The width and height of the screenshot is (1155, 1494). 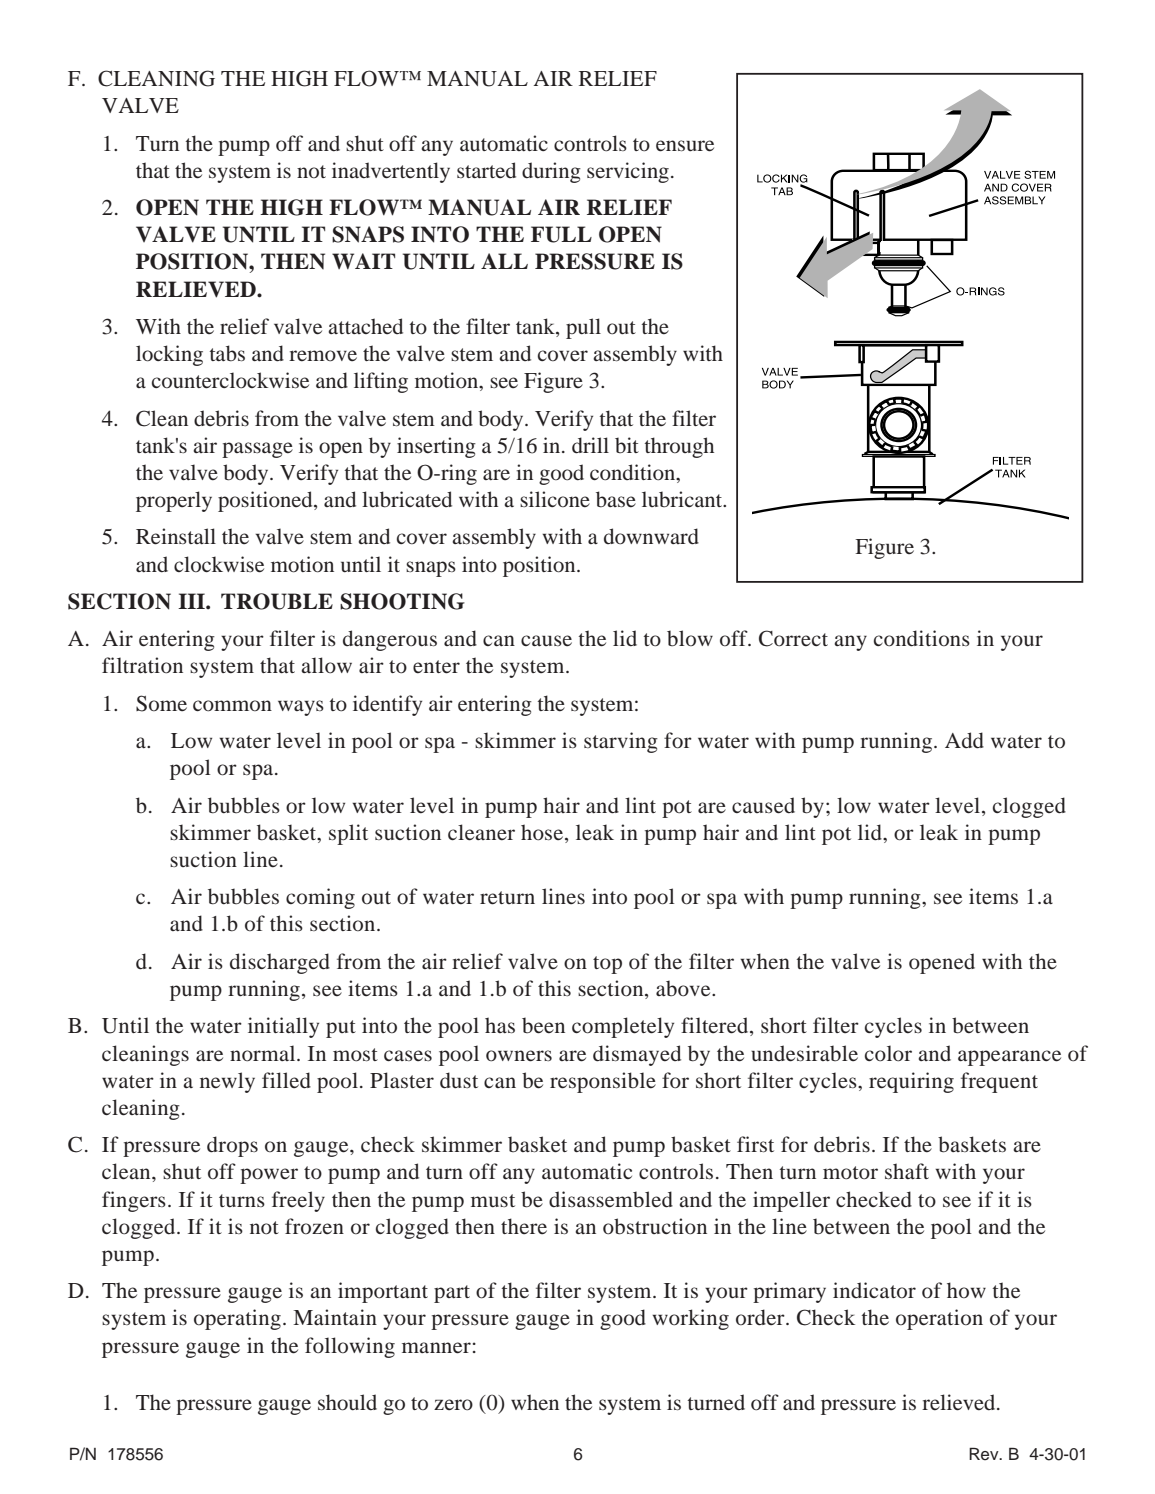 What do you see at coordinates (555, 499) in the screenshot?
I see `silicone` at bounding box center [555, 499].
